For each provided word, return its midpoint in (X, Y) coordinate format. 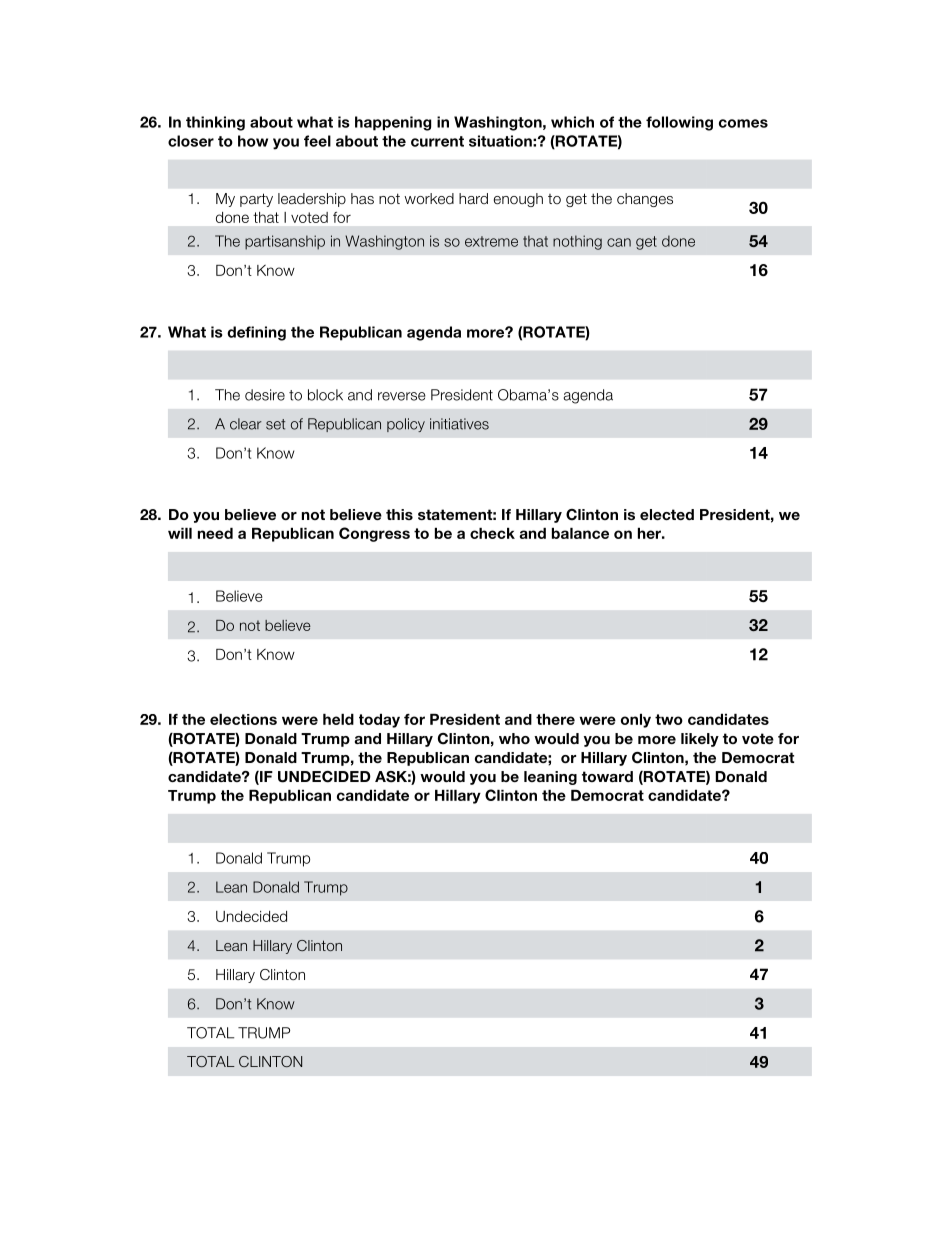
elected (667, 514)
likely (700, 740)
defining (256, 333)
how (253, 141)
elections (243, 719)
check (492, 533)
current (437, 141)
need (215, 533)
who (514, 738)
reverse (402, 396)
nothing (577, 242)
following (679, 123)
